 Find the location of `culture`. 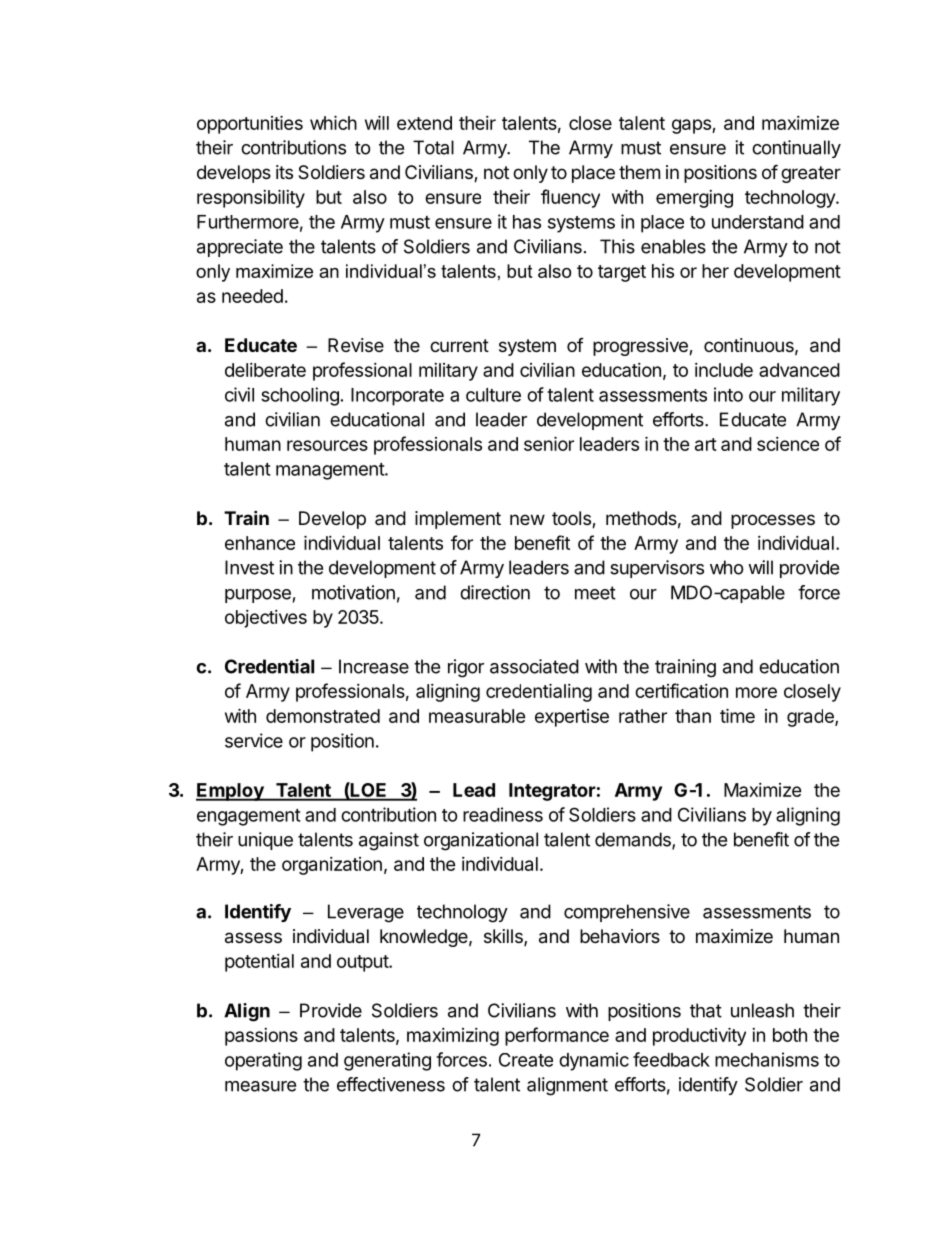

culture is located at coordinates (493, 395).
